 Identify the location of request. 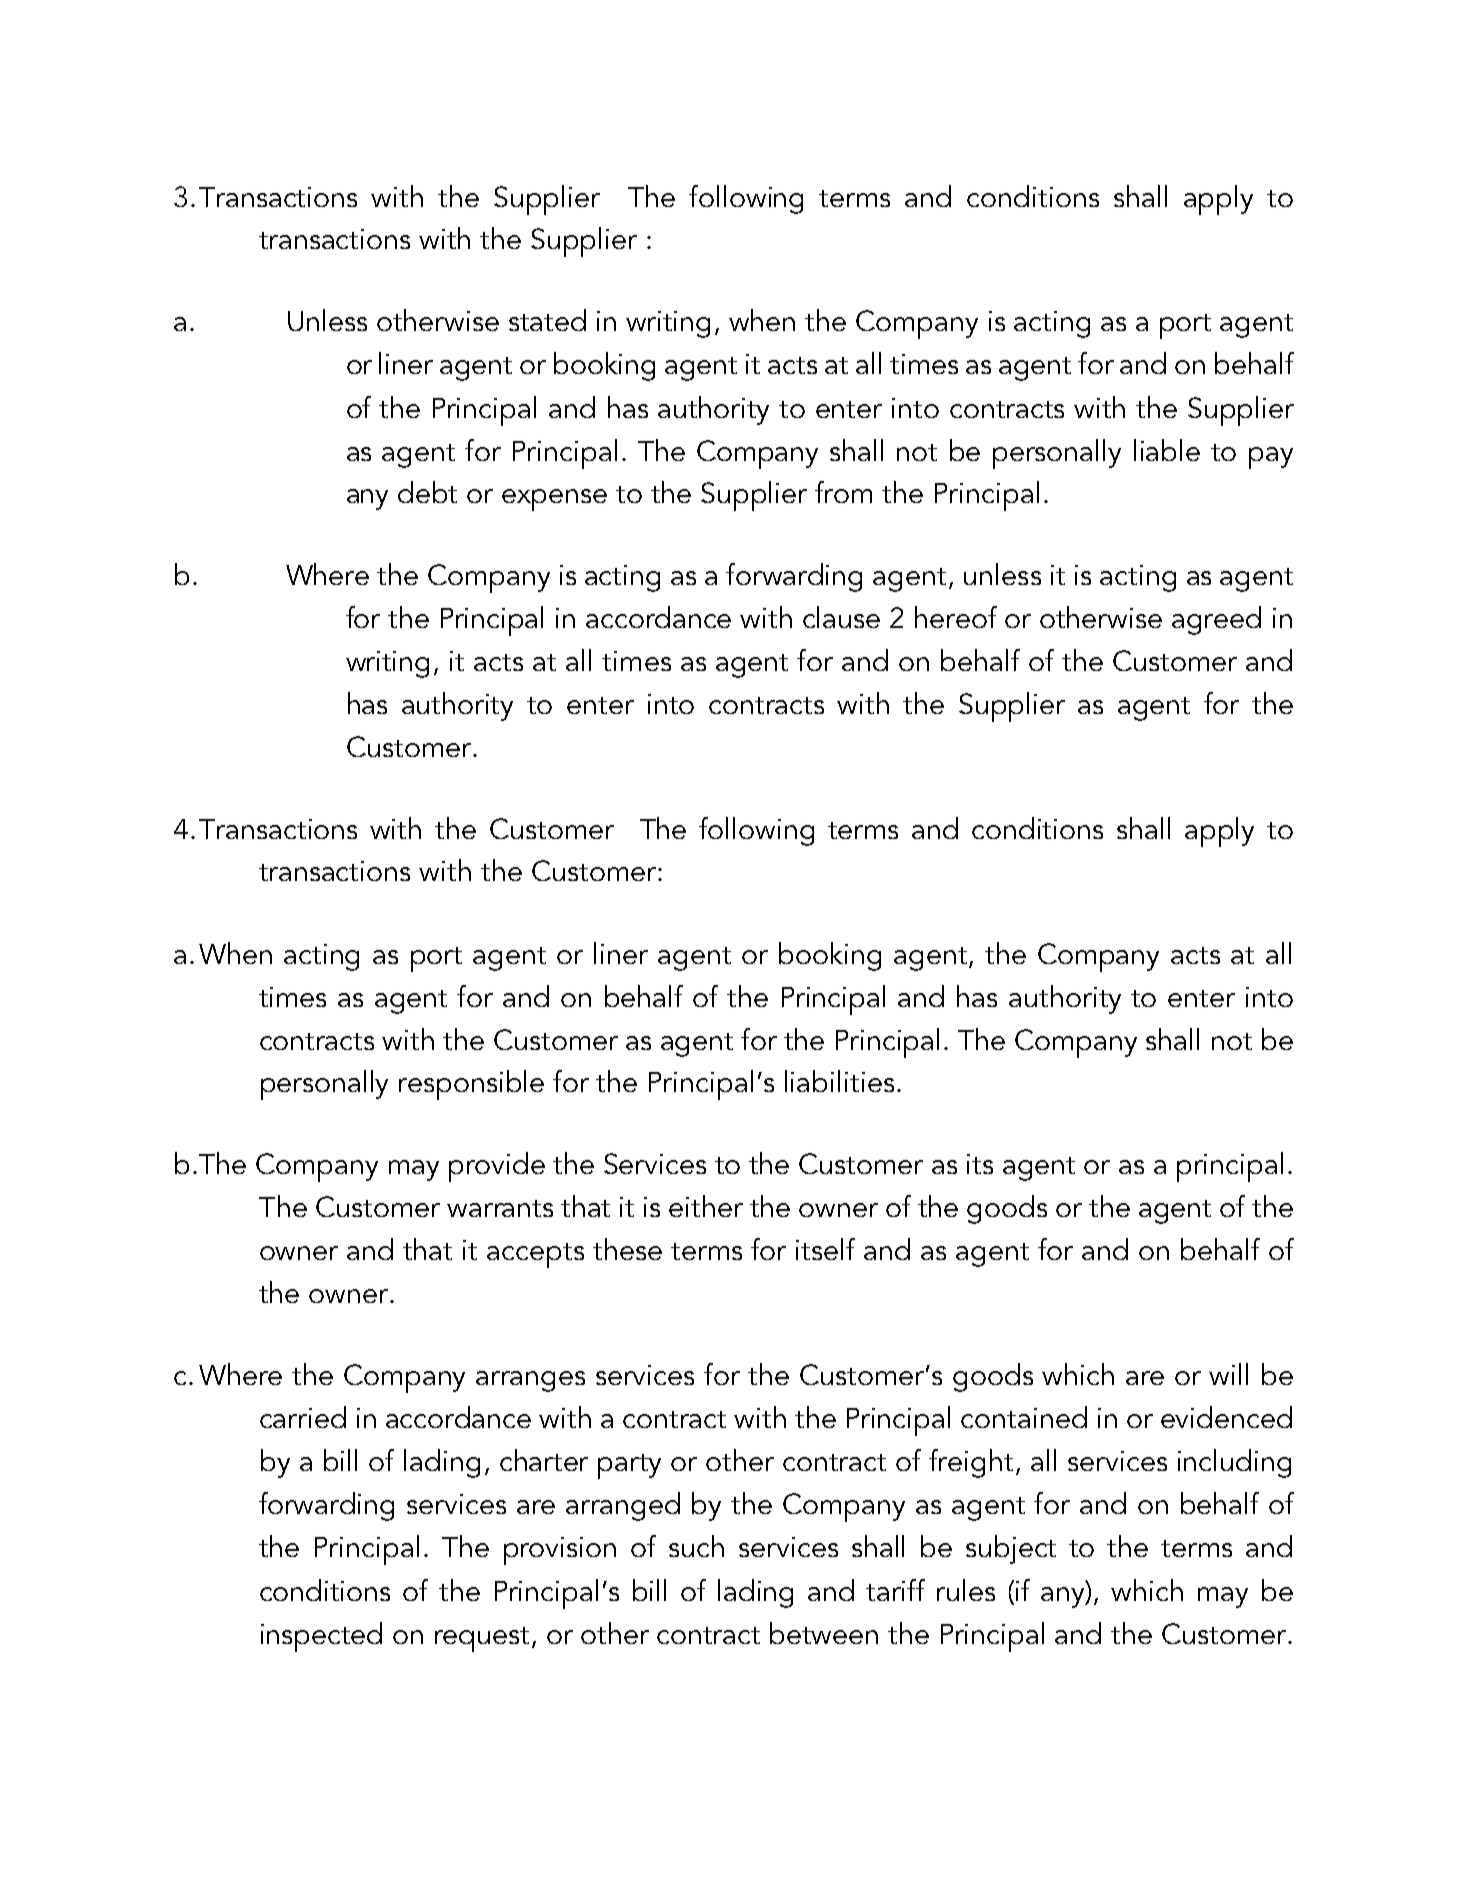
(484, 1639).
